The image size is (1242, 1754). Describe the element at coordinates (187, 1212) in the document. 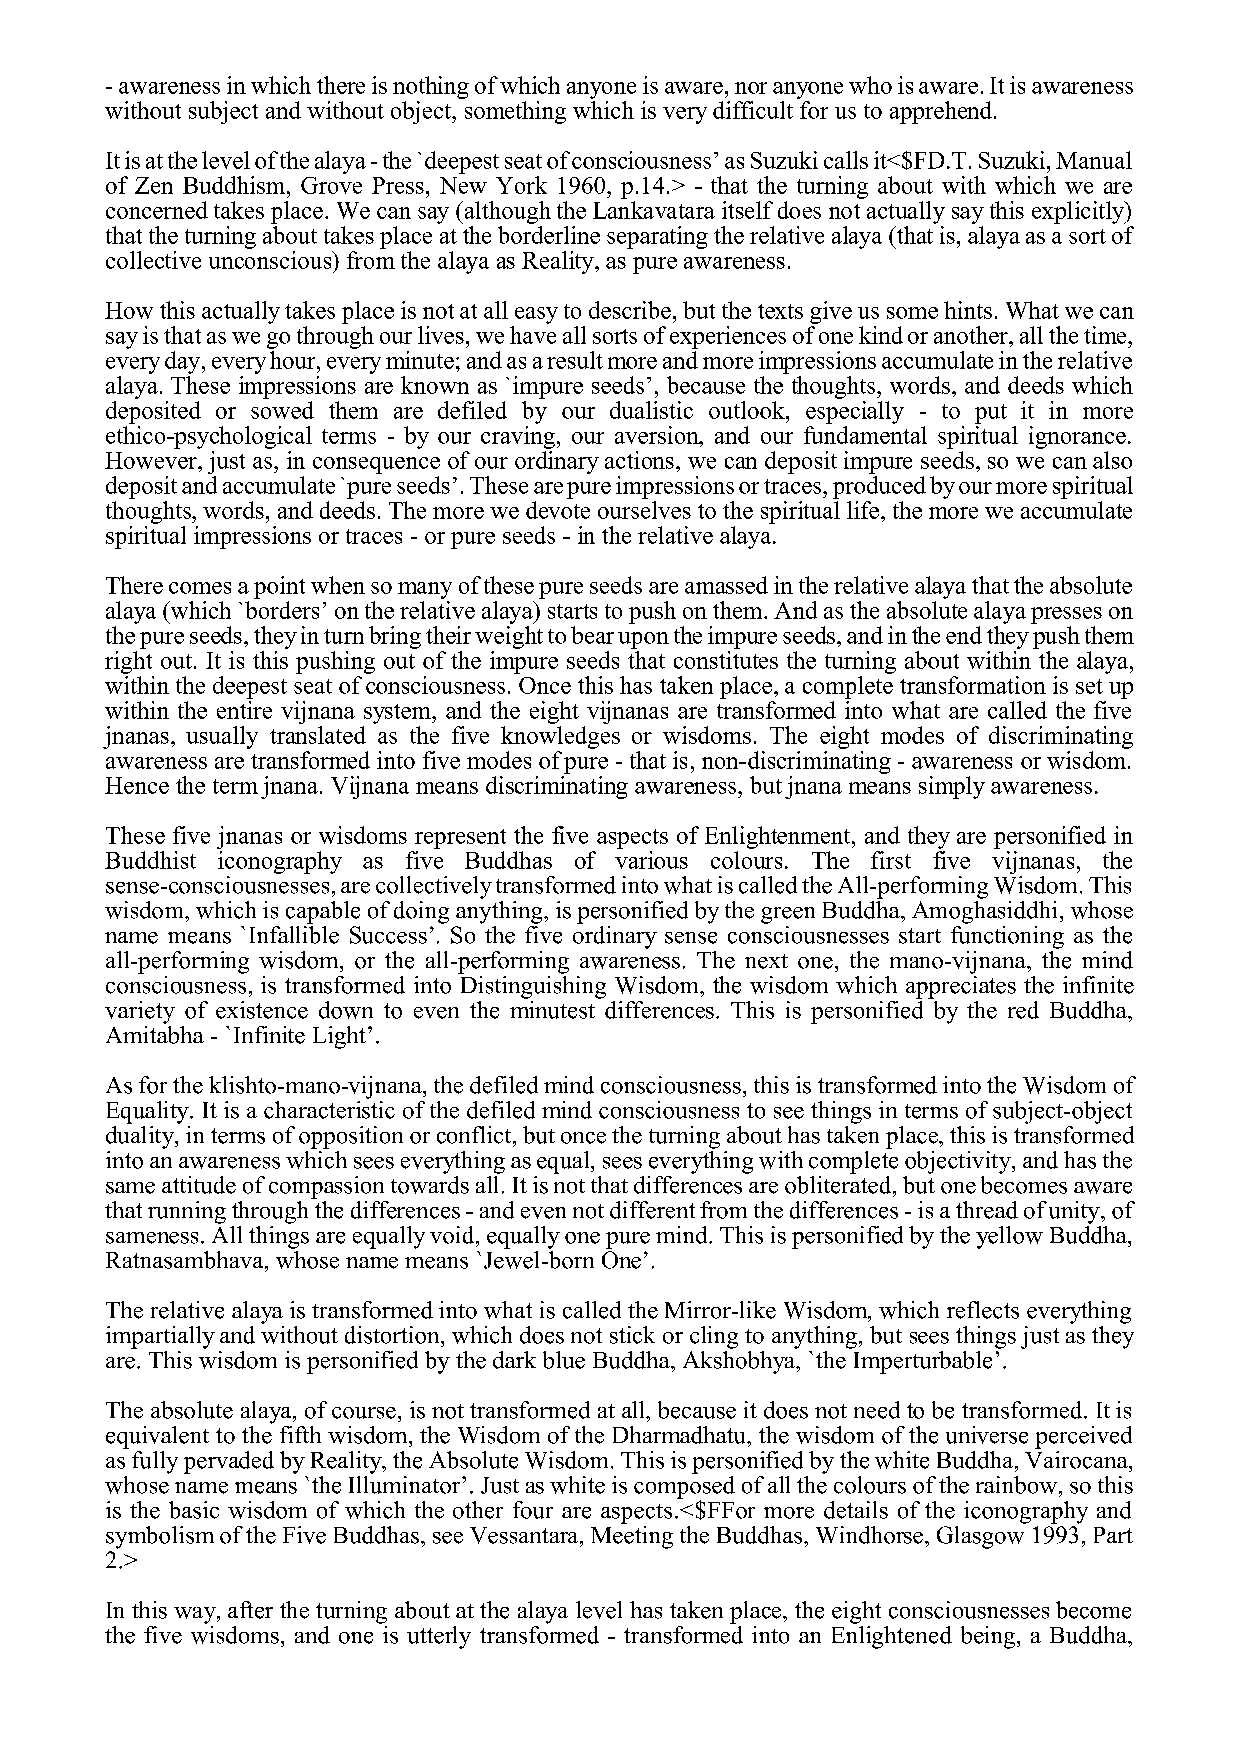

I see `running` at that location.
